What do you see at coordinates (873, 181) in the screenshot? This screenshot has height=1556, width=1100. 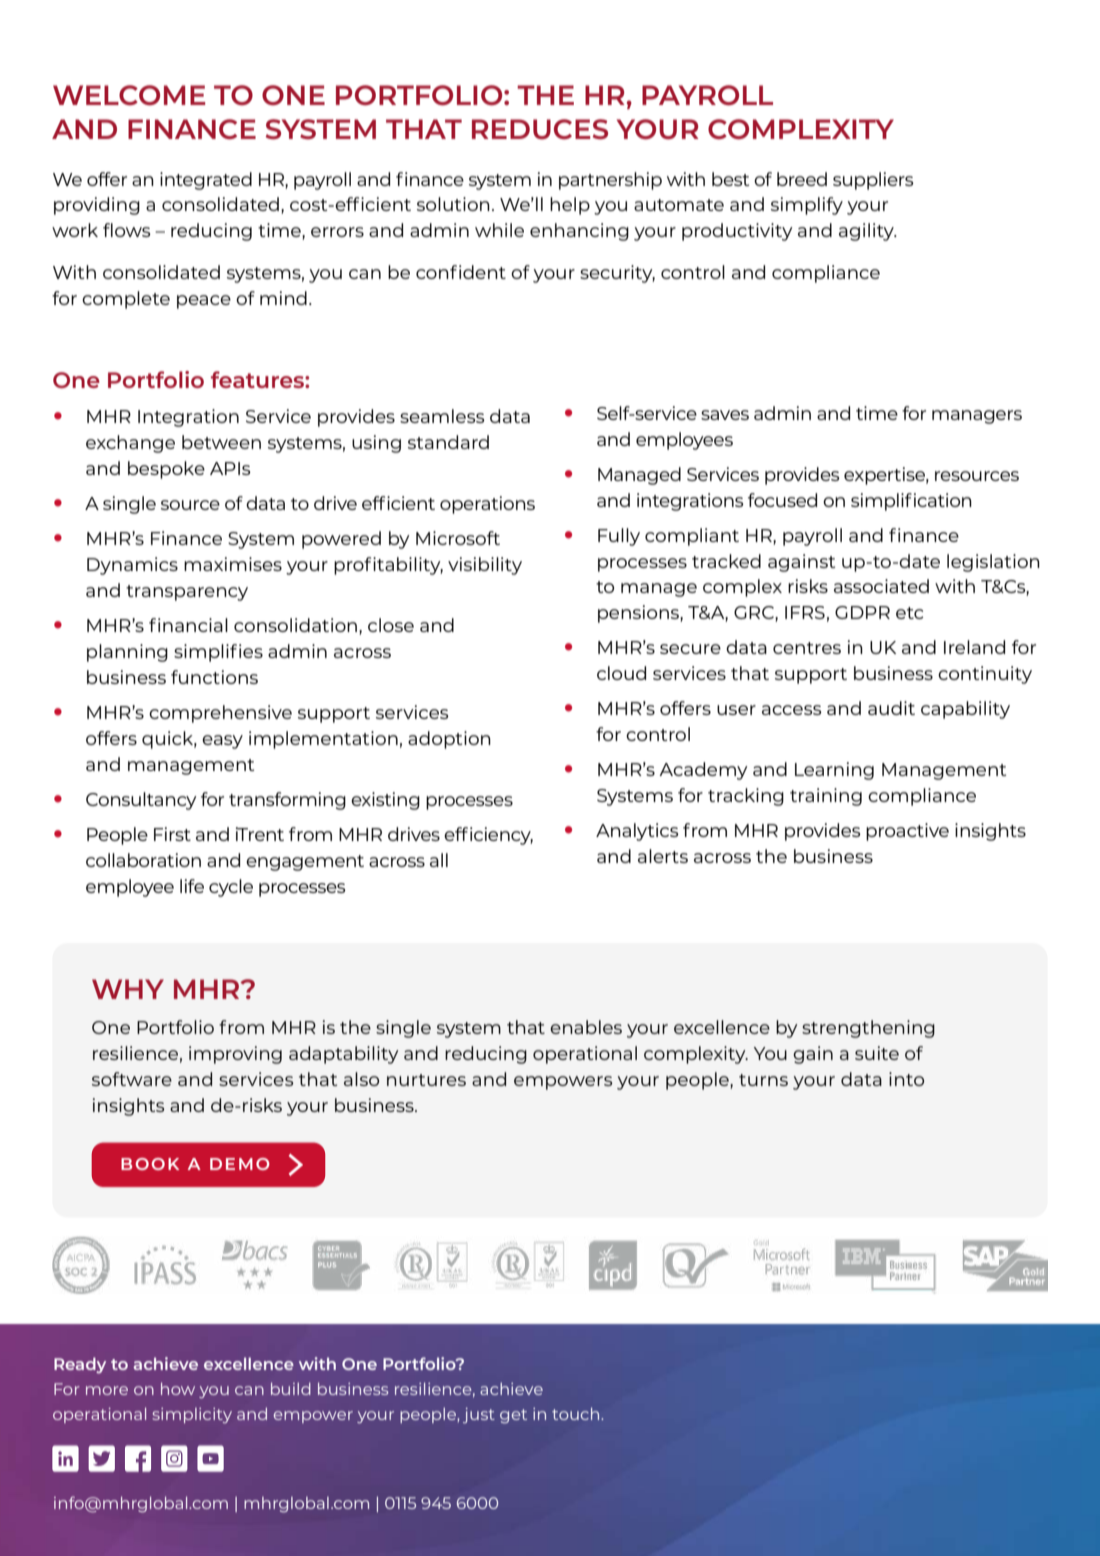 I see `suppliers` at bounding box center [873, 181].
